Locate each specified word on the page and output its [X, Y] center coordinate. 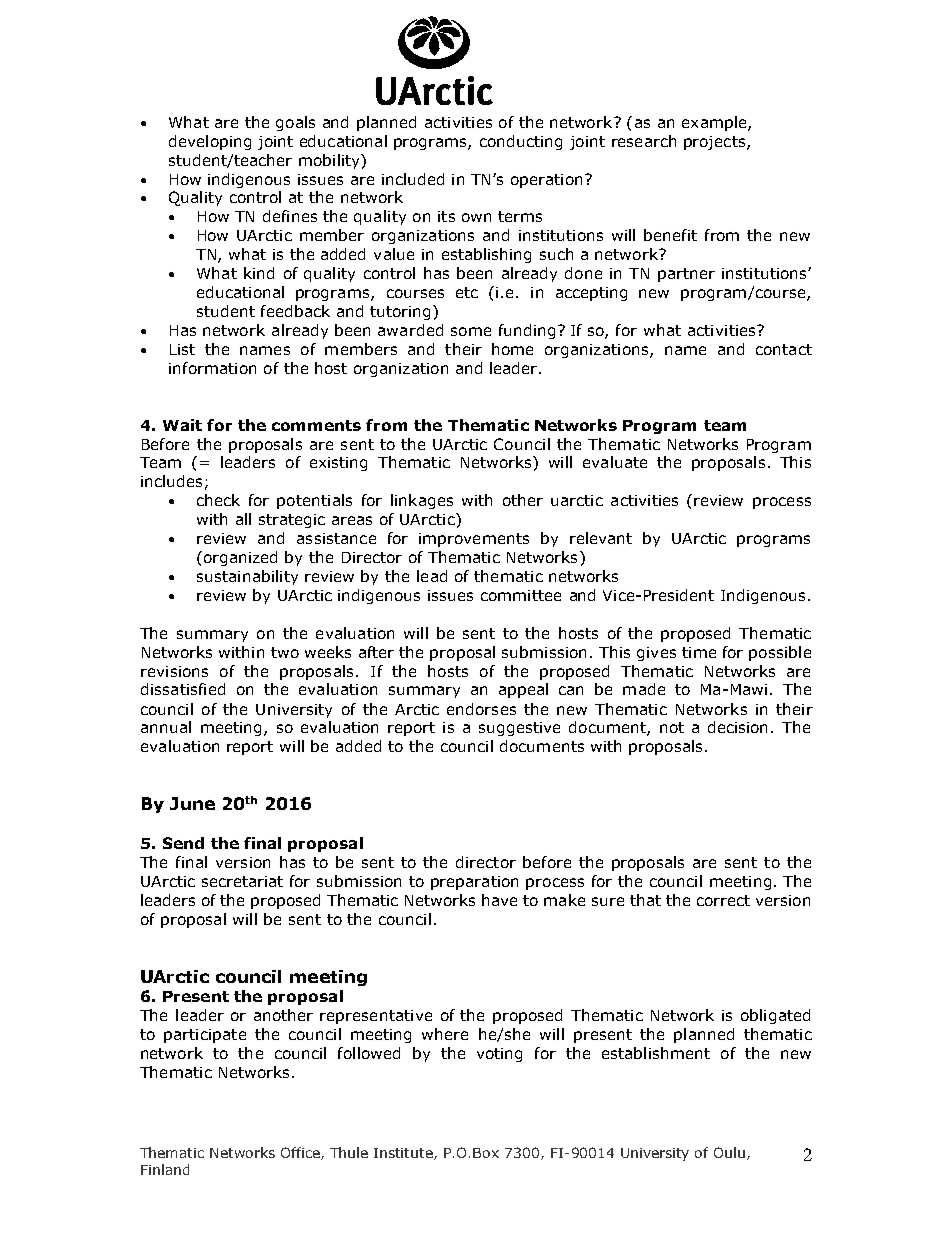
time [699, 652]
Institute [404, 1154]
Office [301, 1153]
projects [716, 143]
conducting [521, 142]
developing [210, 142]
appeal [523, 690]
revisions [174, 671]
